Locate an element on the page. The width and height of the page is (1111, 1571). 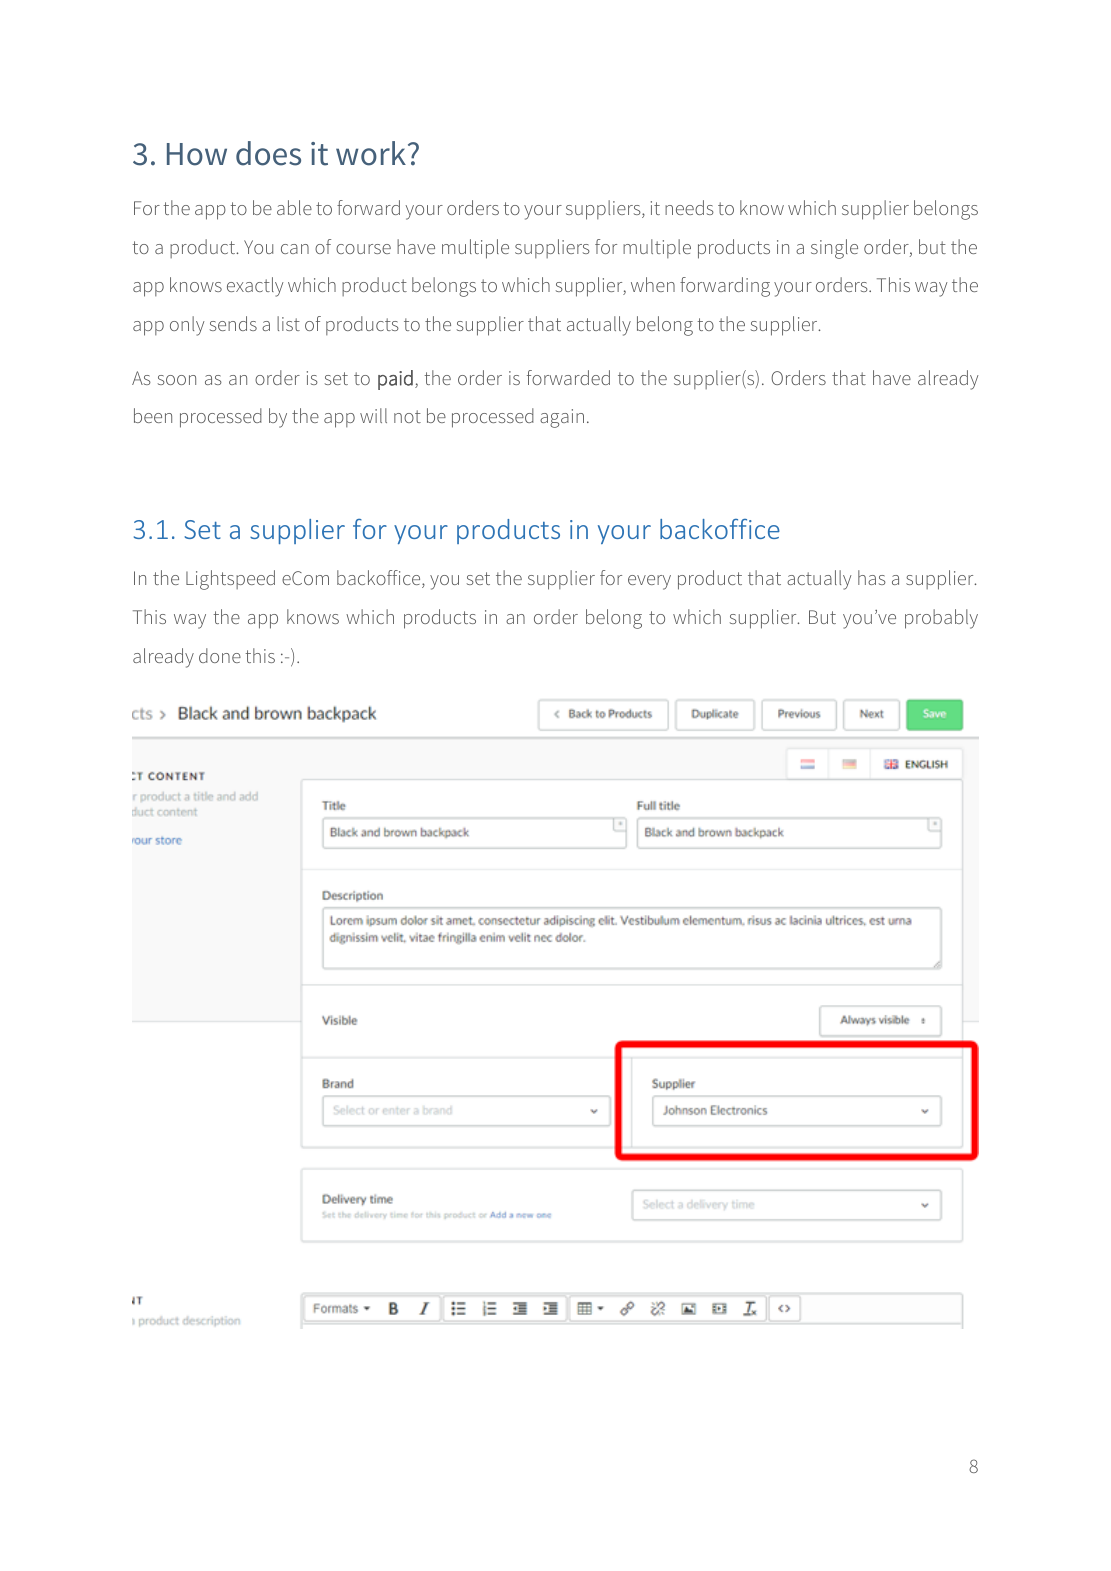
done is located at coordinates (220, 655).
